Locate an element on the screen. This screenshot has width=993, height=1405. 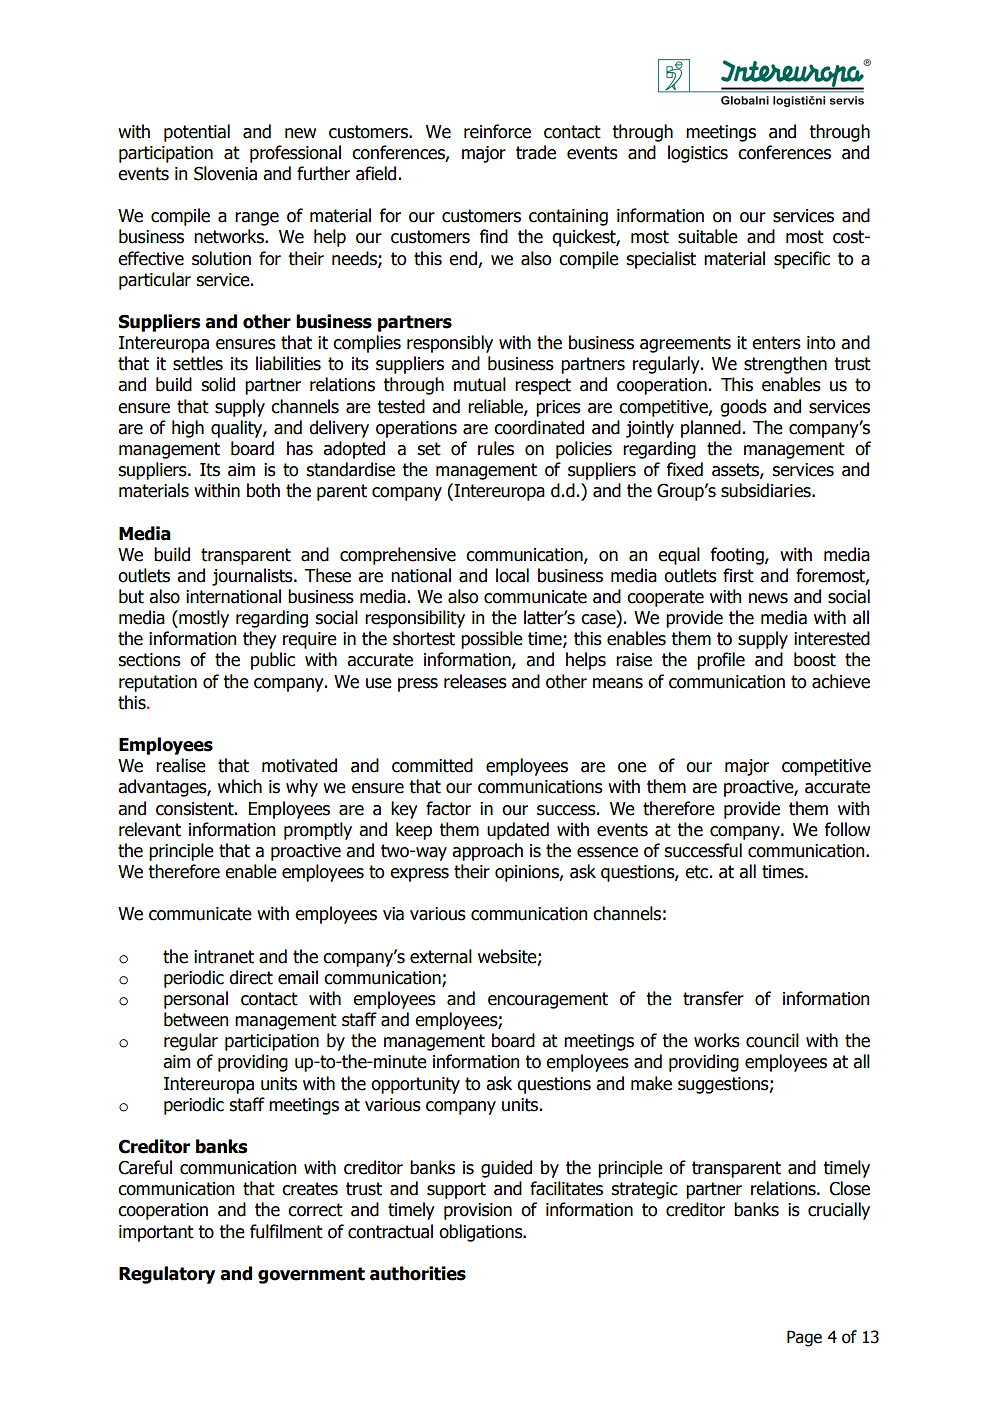
releases is located at coordinates (475, 681).
